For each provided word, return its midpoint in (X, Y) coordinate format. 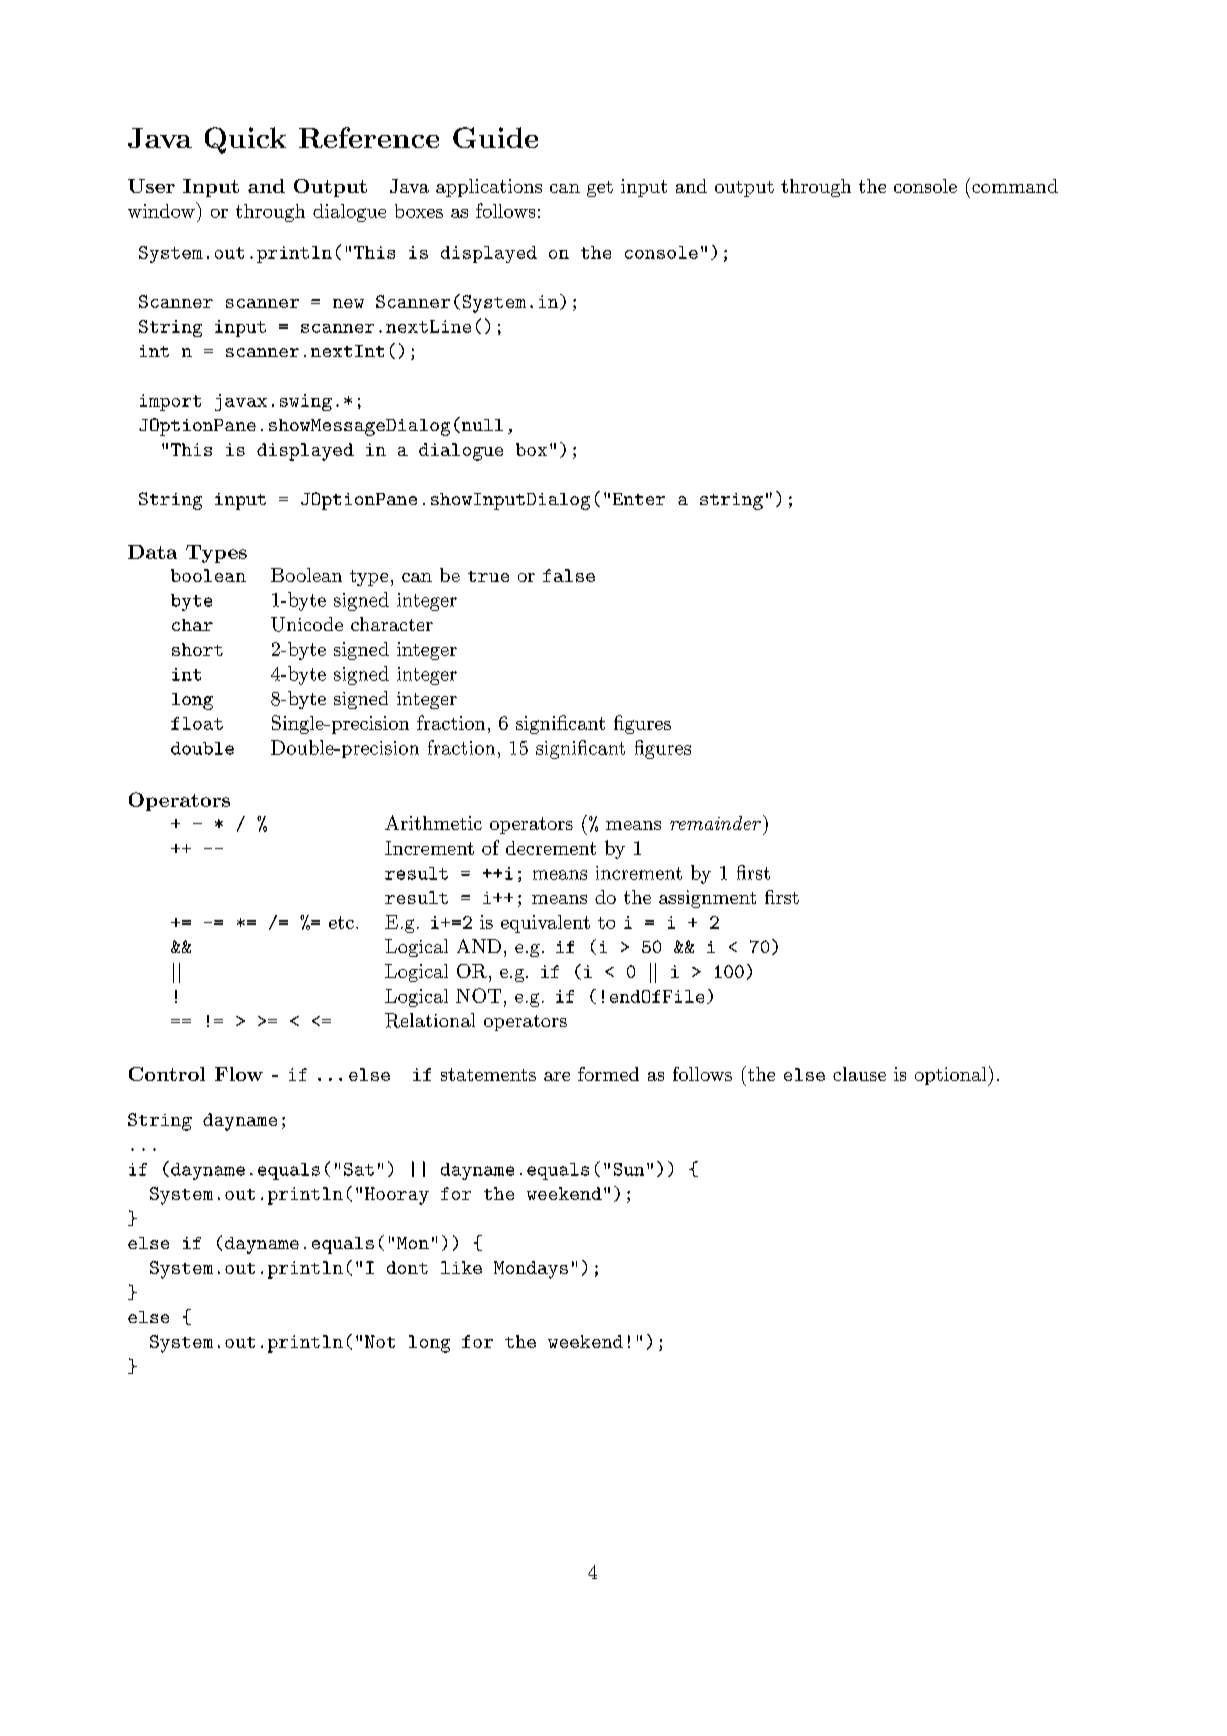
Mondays (531, 1270)
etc (341, 922)
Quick (245, 140)
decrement (551, 848)
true (488, 576)
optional (952, 1076)
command (1013, 185)
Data (152, 552)
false (569, 575)
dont (407, 1267)
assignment (707, 899)
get (600, 189)
